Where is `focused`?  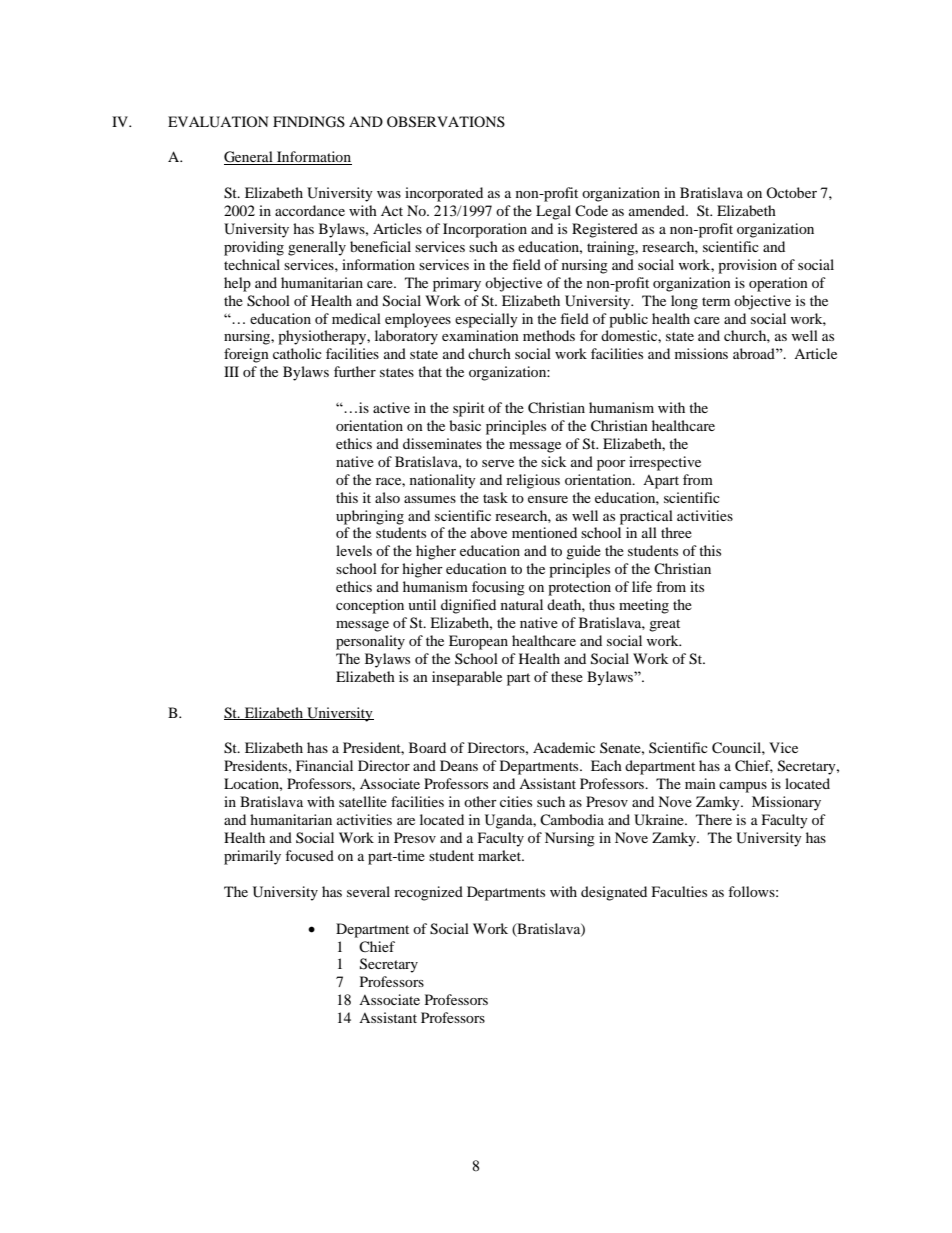 focused is located at coordinates (309, 855).
